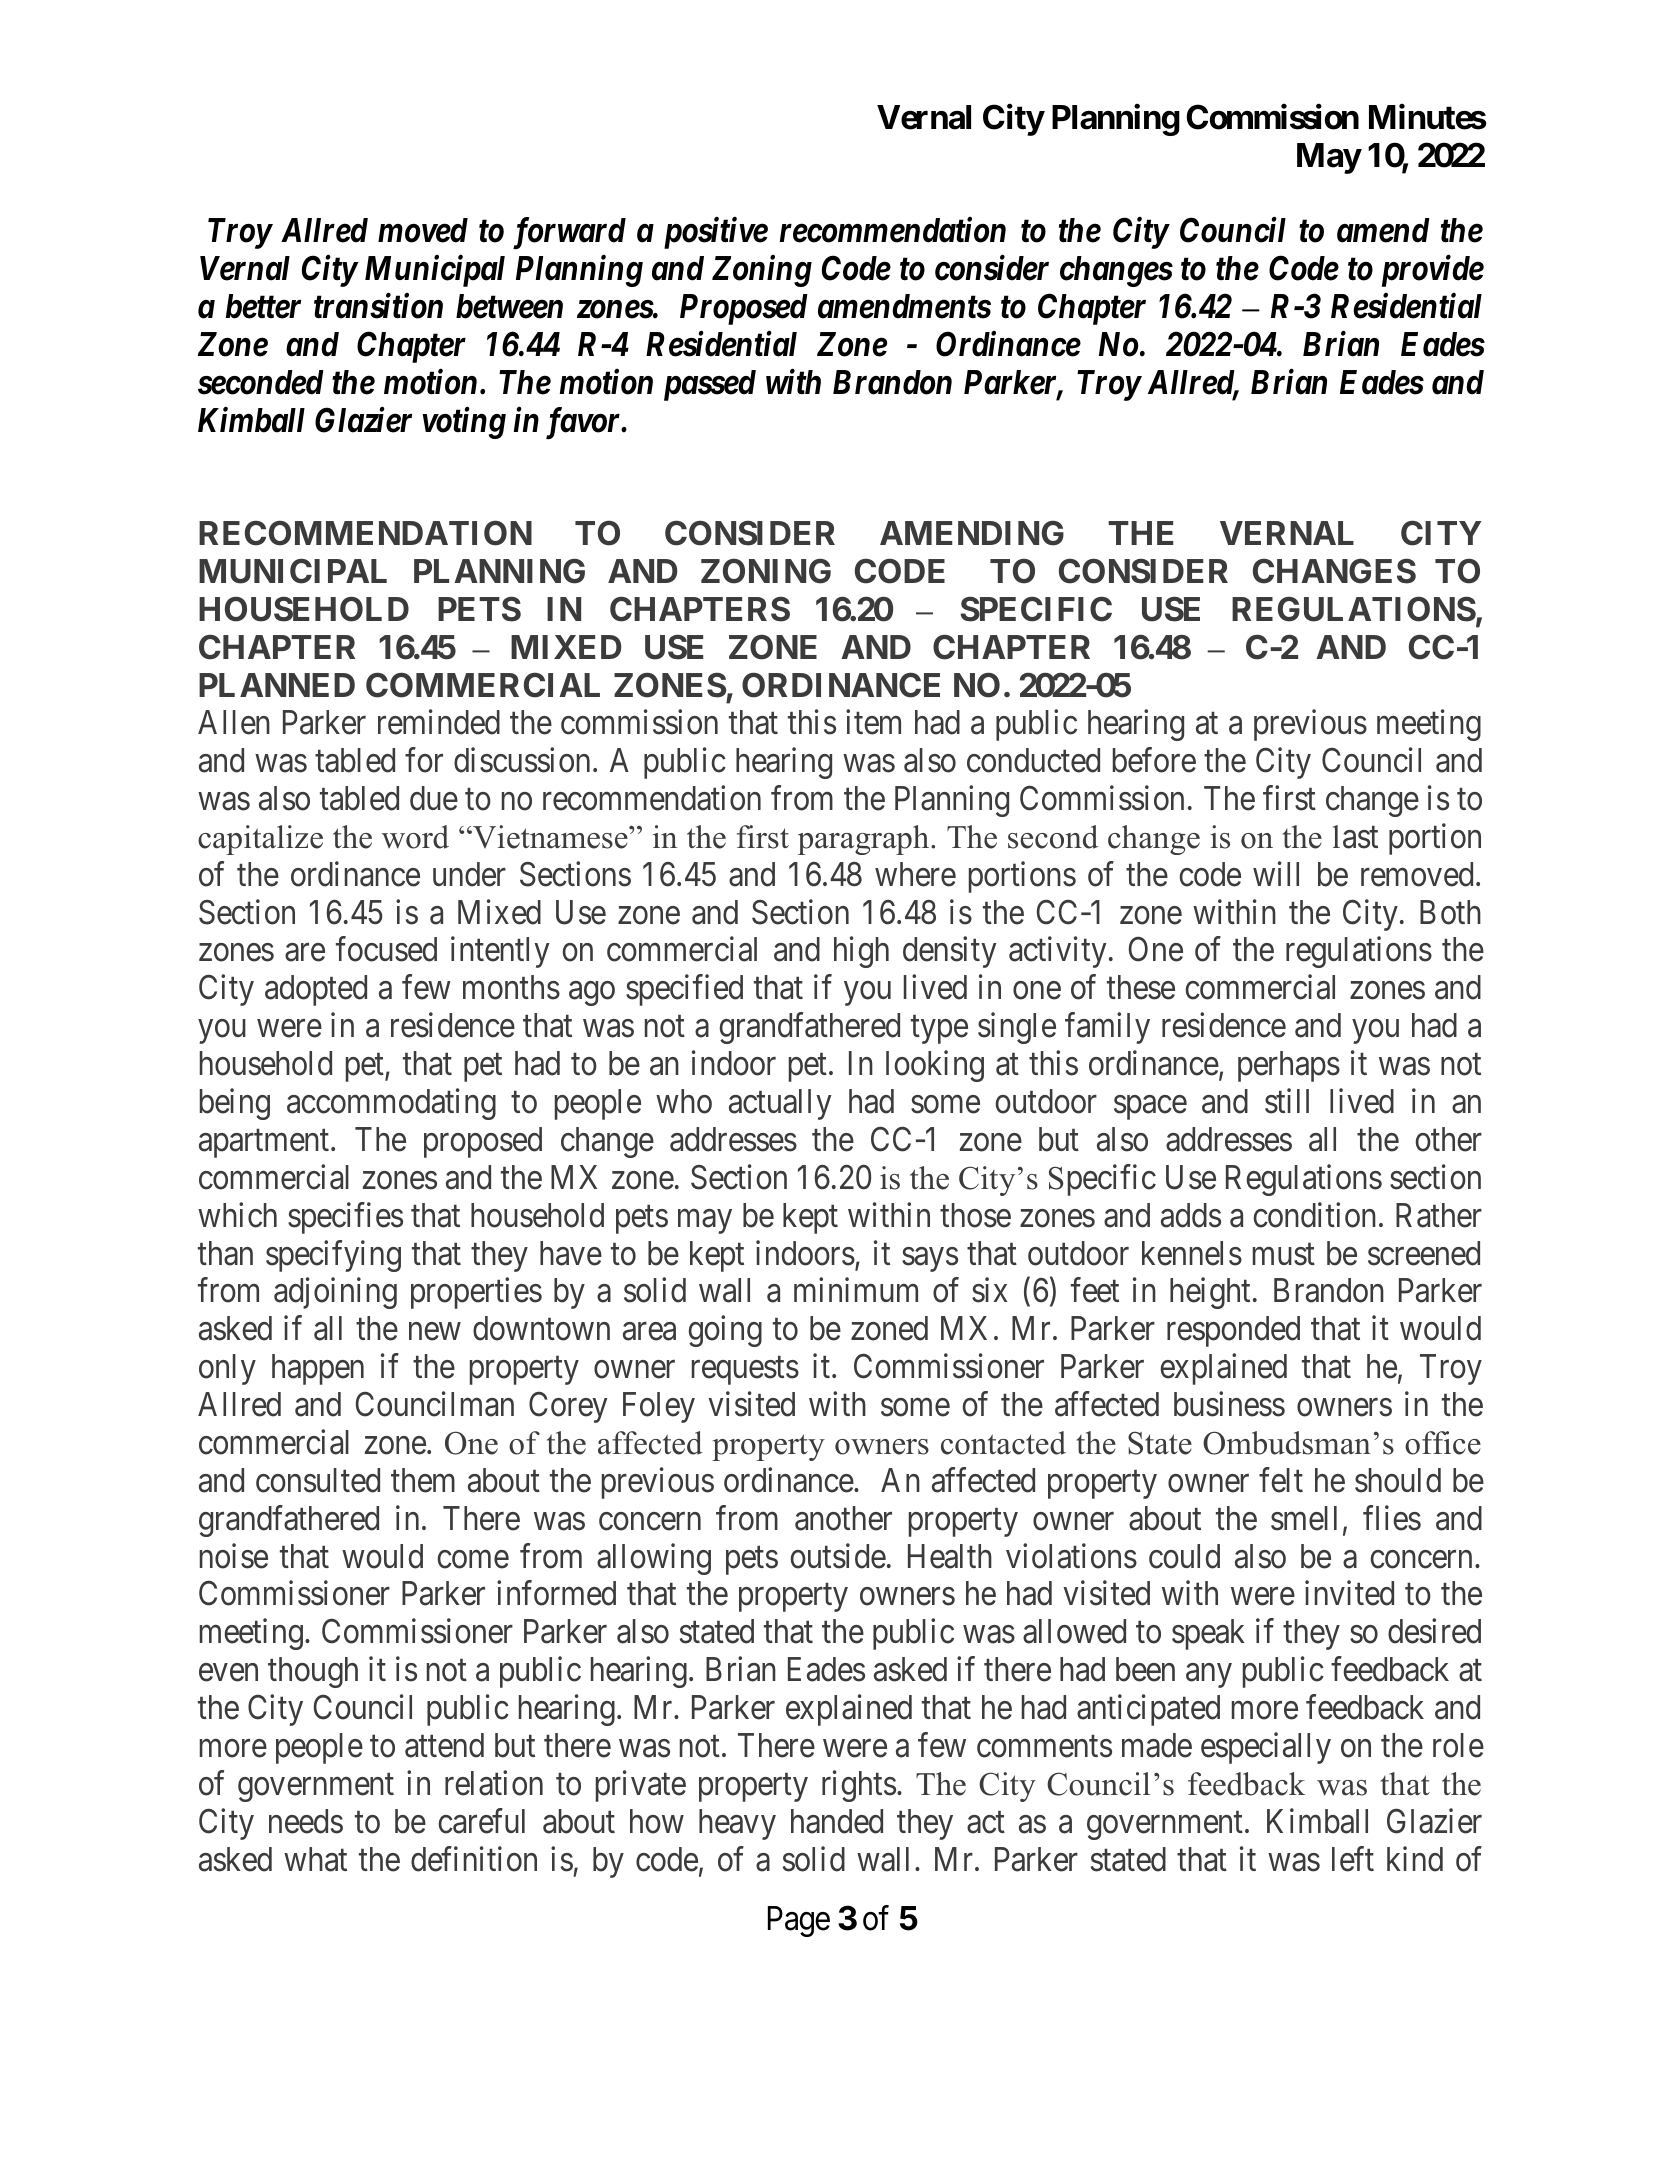 The image size is (1680, 2174). I want to click on what, so click(315, 1859).
